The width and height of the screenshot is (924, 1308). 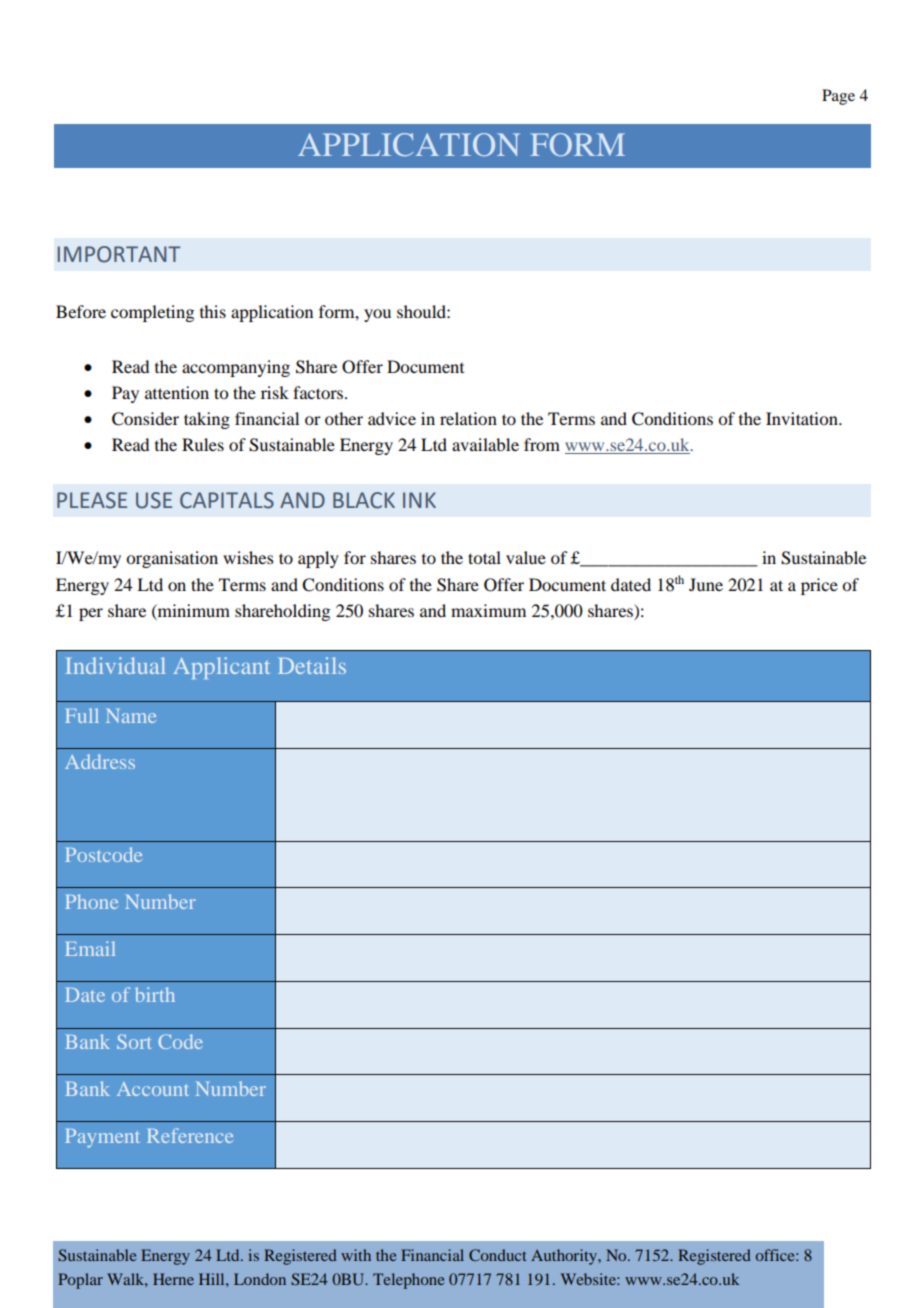 What do you see at coordinates (119, 254) in the screenshot?
I see `IMPORTANT` at bounding box center [119, 254].
